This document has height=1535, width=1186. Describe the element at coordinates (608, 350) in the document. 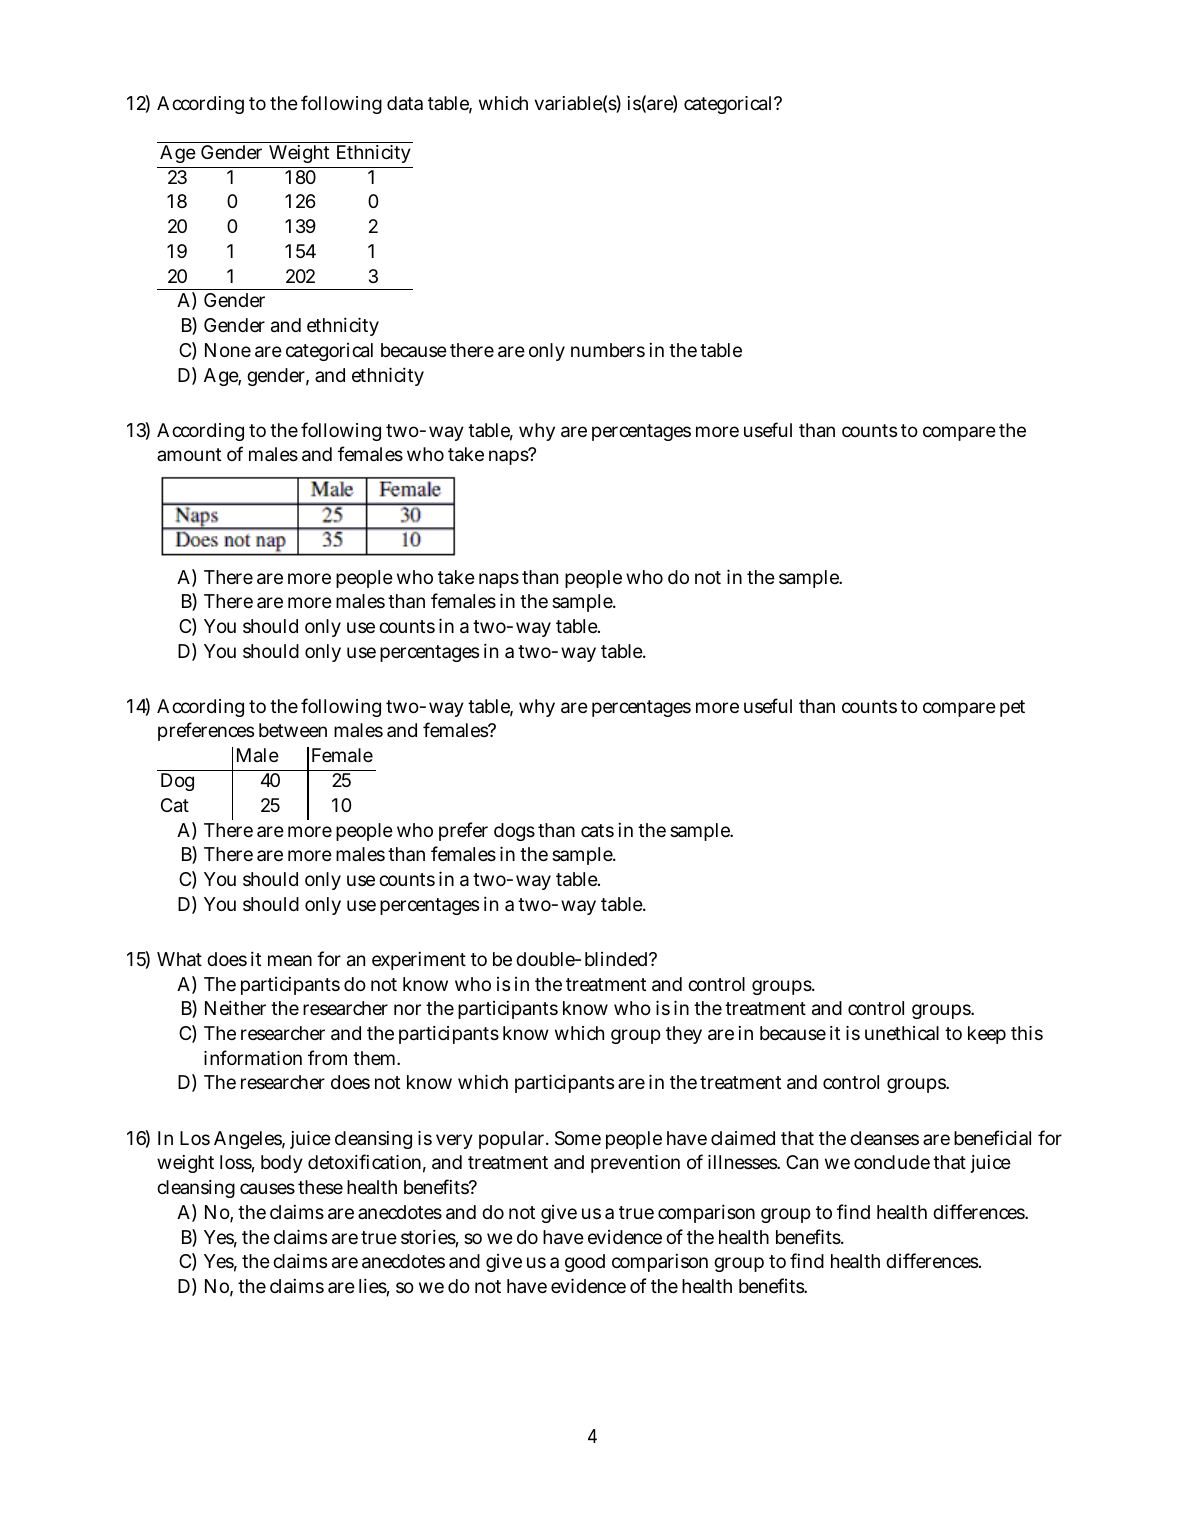

I see `numbers` at that location.
